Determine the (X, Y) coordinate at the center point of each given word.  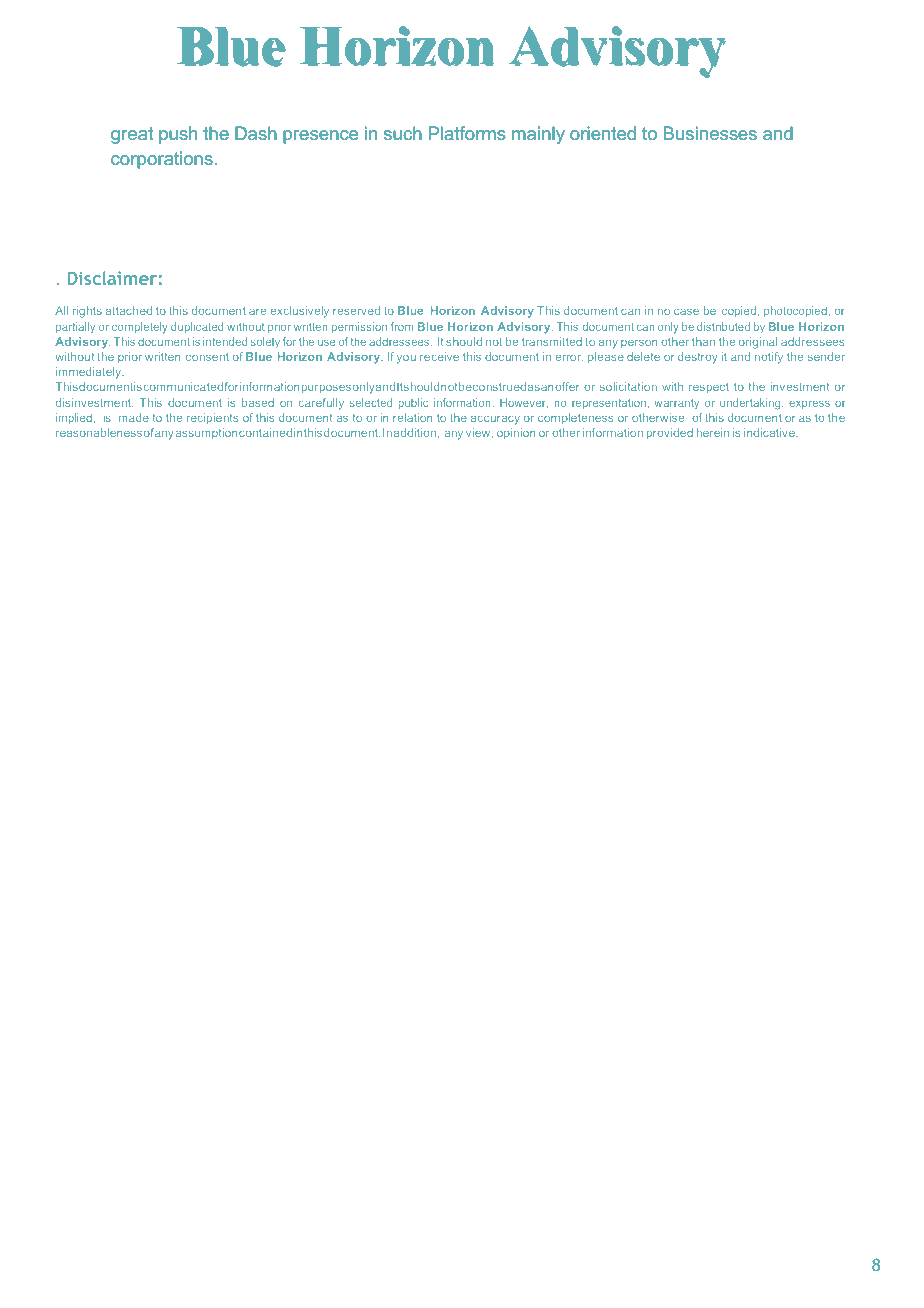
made (134, 417)
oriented (603, 133)
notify (769, 358)
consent (207, 357)
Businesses (710, 133)
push (178, 135)
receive (439, 356)
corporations (162, 160)
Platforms (467, 133)
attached (129, 310)
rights (87, 312)
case (686, 311)
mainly (538, 135)
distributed (723, 326)
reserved (356, 310)
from (402, 326)
